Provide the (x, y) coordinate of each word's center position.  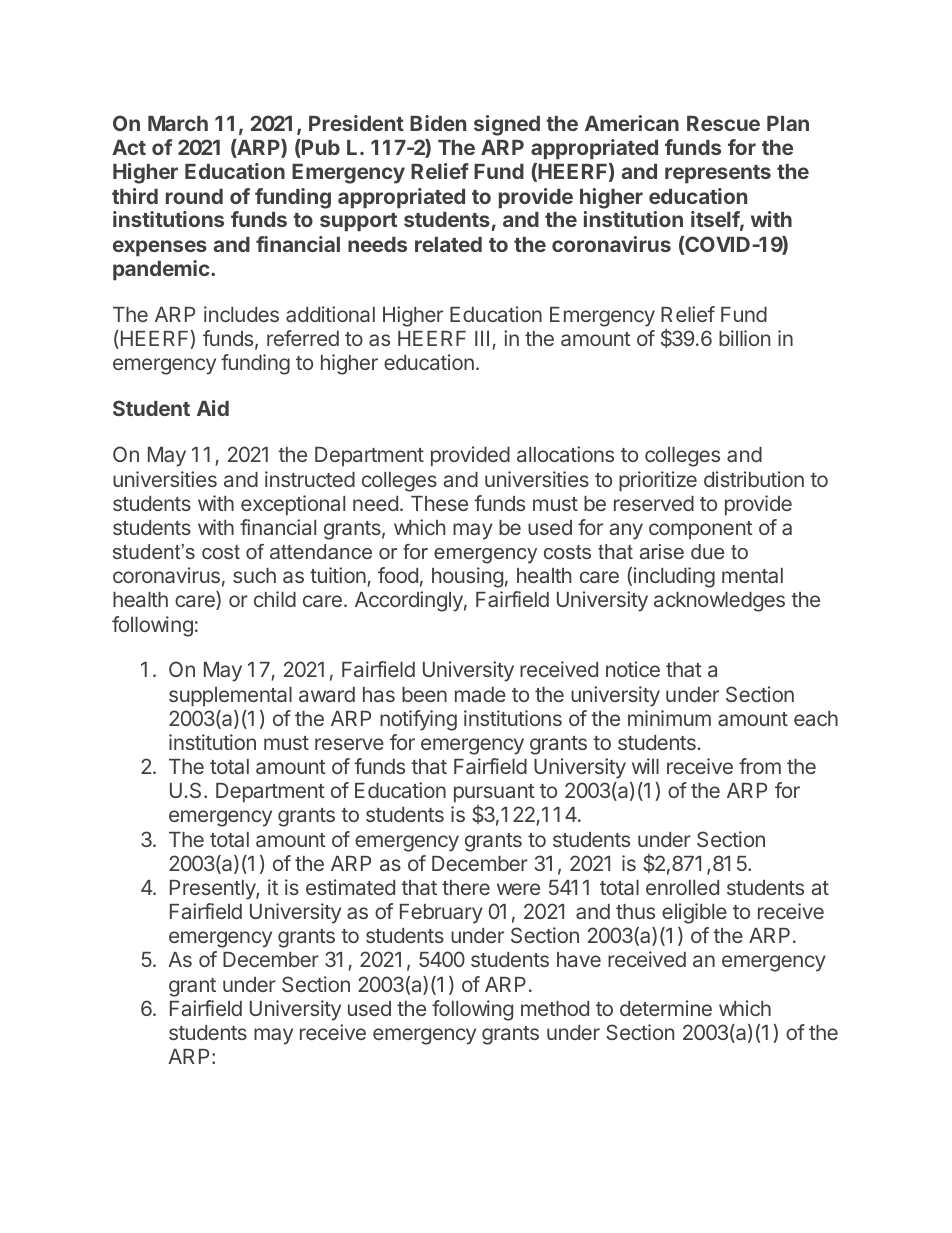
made (480, 694)
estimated (350, 887)
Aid (213, 408)
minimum (669, 718)
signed (507, 125)
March (178, 123)
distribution (754, 479)
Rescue (723, 123)
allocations (565, 454)
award (327, 694)
